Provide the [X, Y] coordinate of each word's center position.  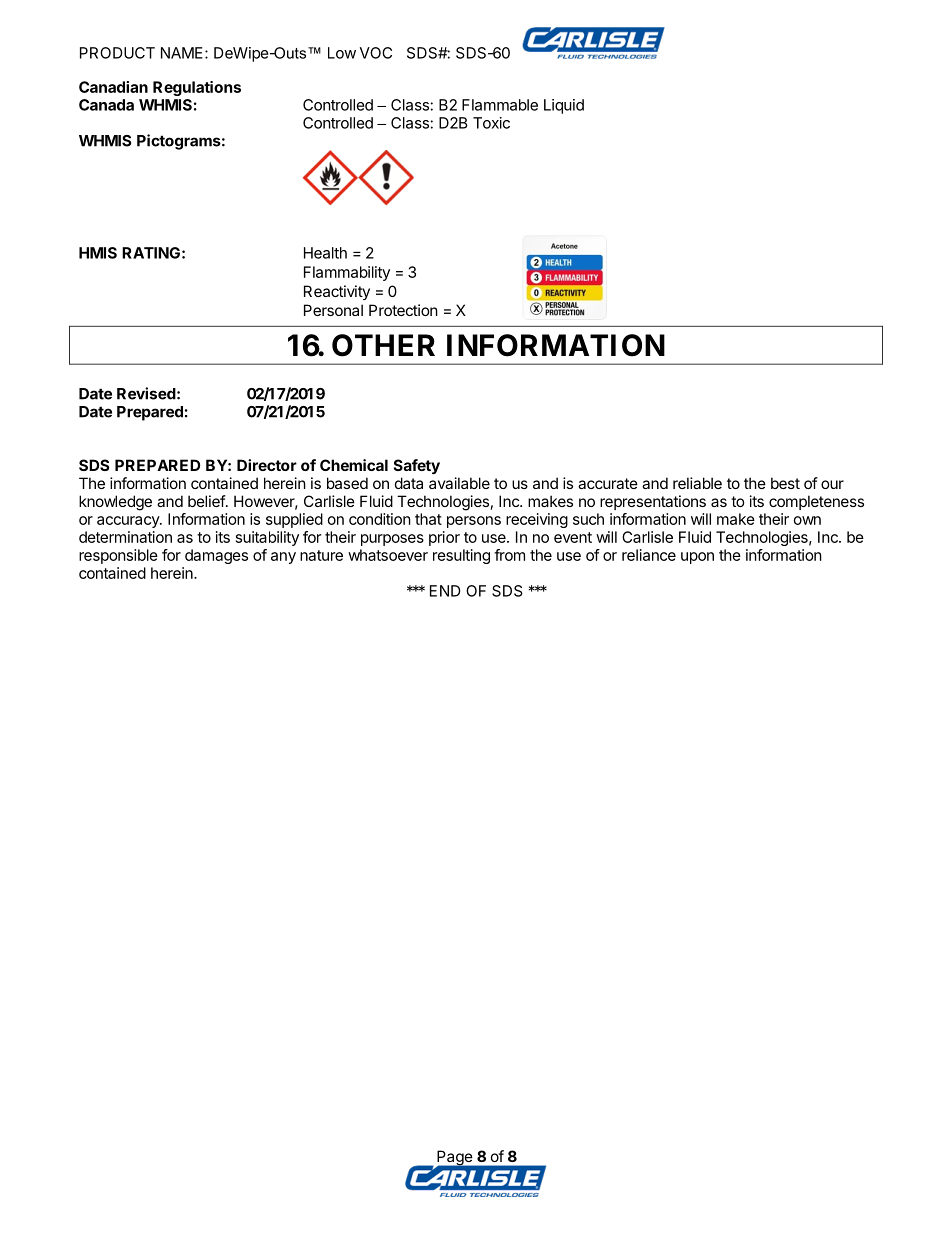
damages [216, 556]
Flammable [500, 105]
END [445, 591]
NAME [183, 53]
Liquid [564, 106]
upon [697, 558]
